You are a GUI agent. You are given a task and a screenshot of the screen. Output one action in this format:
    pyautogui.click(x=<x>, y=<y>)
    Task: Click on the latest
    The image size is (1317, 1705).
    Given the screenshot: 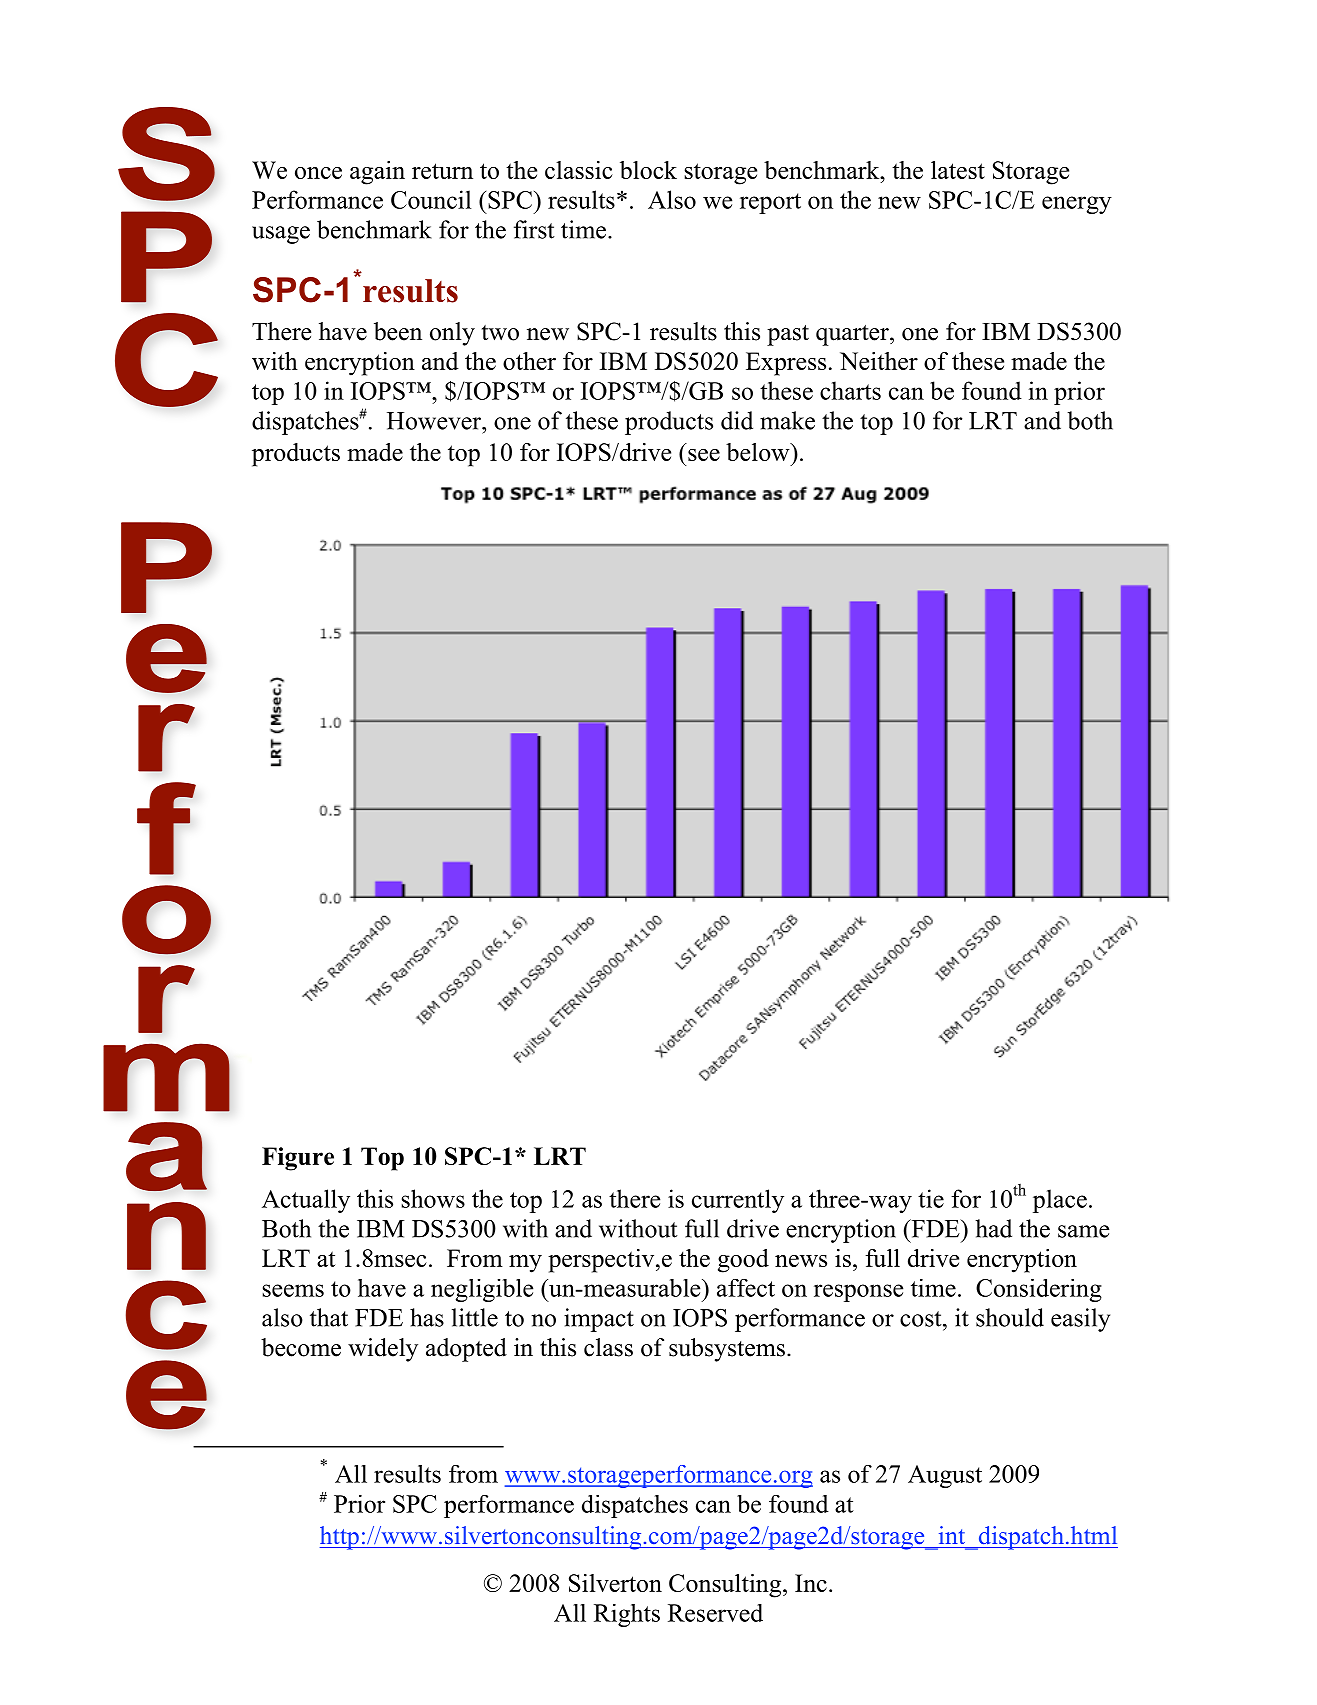 What is the action you would take?
    pyautogui.click(x=958, y=170)
